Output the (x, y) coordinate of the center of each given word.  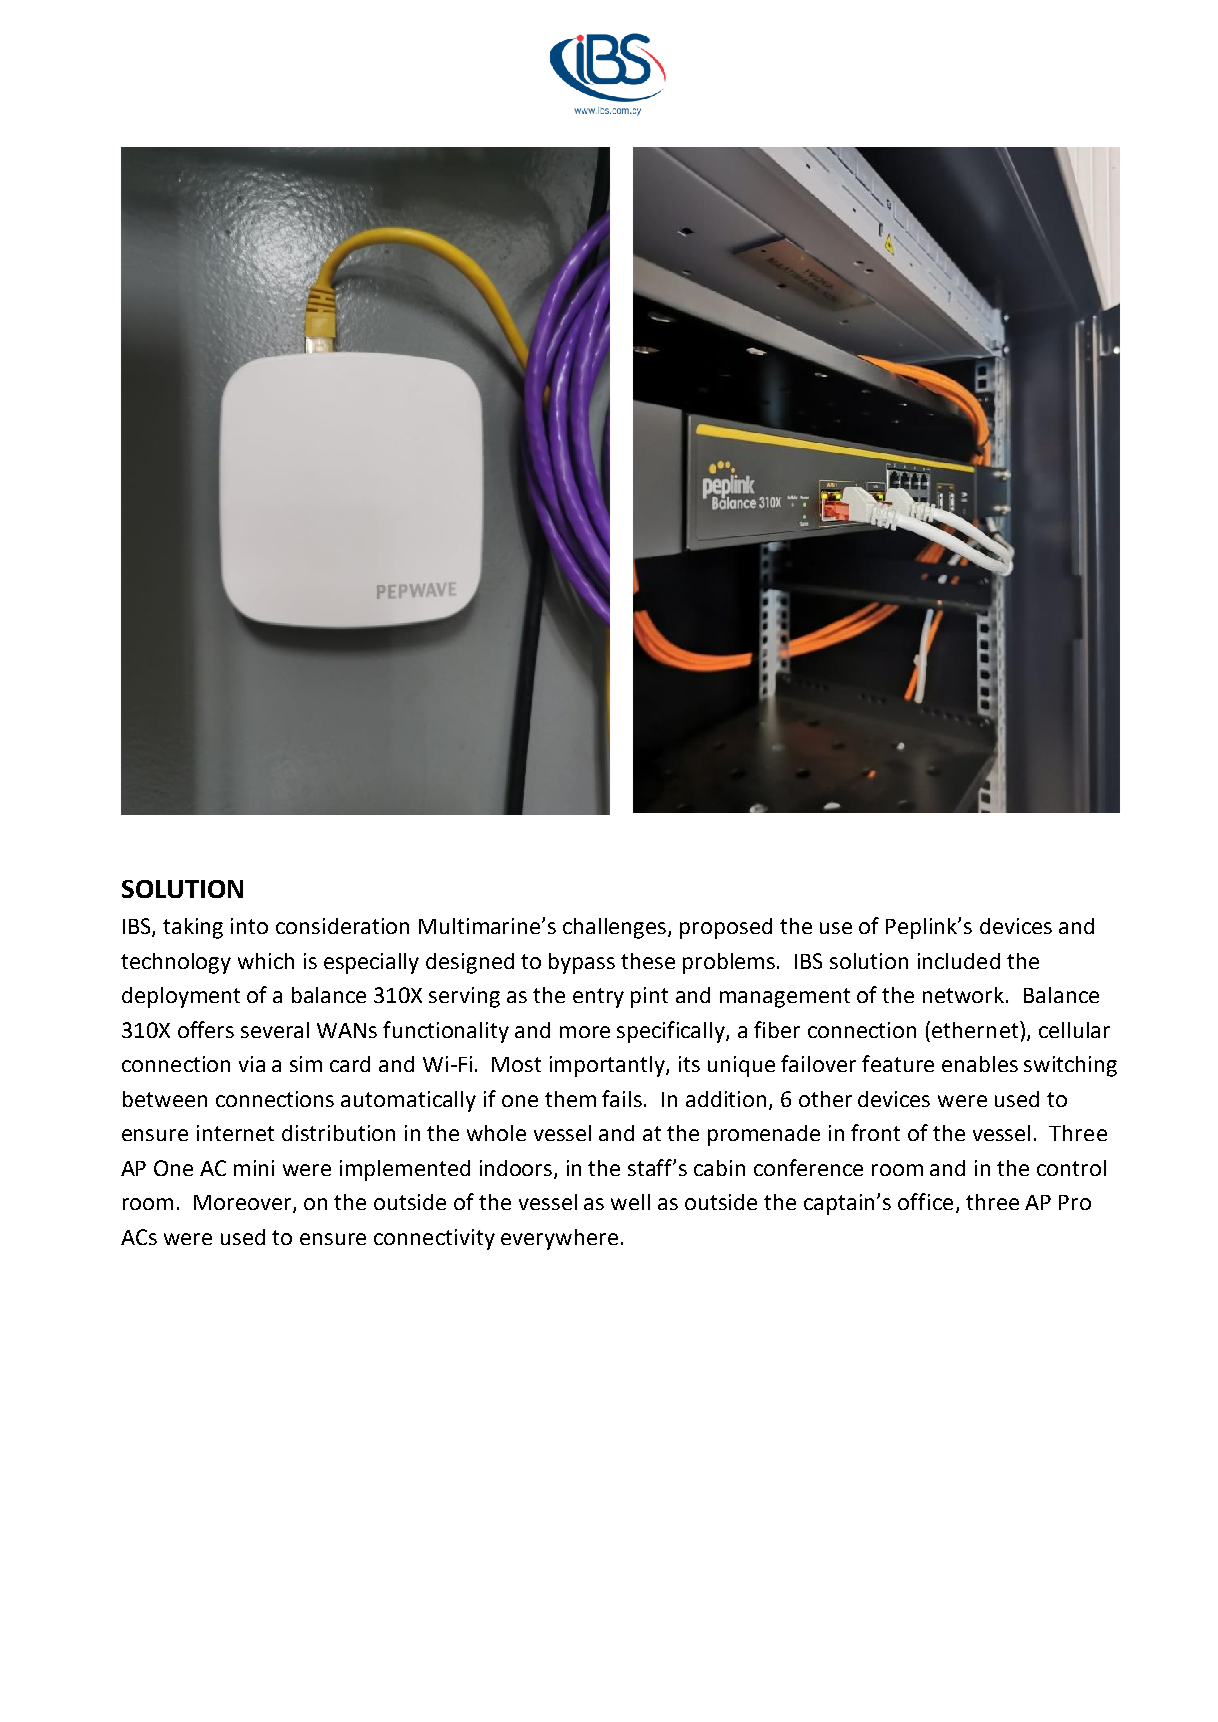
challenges (616, 928)
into (249, 926)
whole (496, 1133)
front (875, 1132)
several (275, 1030)
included (959, 961)
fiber (777, 1029)
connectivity (434, 1239)
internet (235, 1133)
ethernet (976, 1029)
